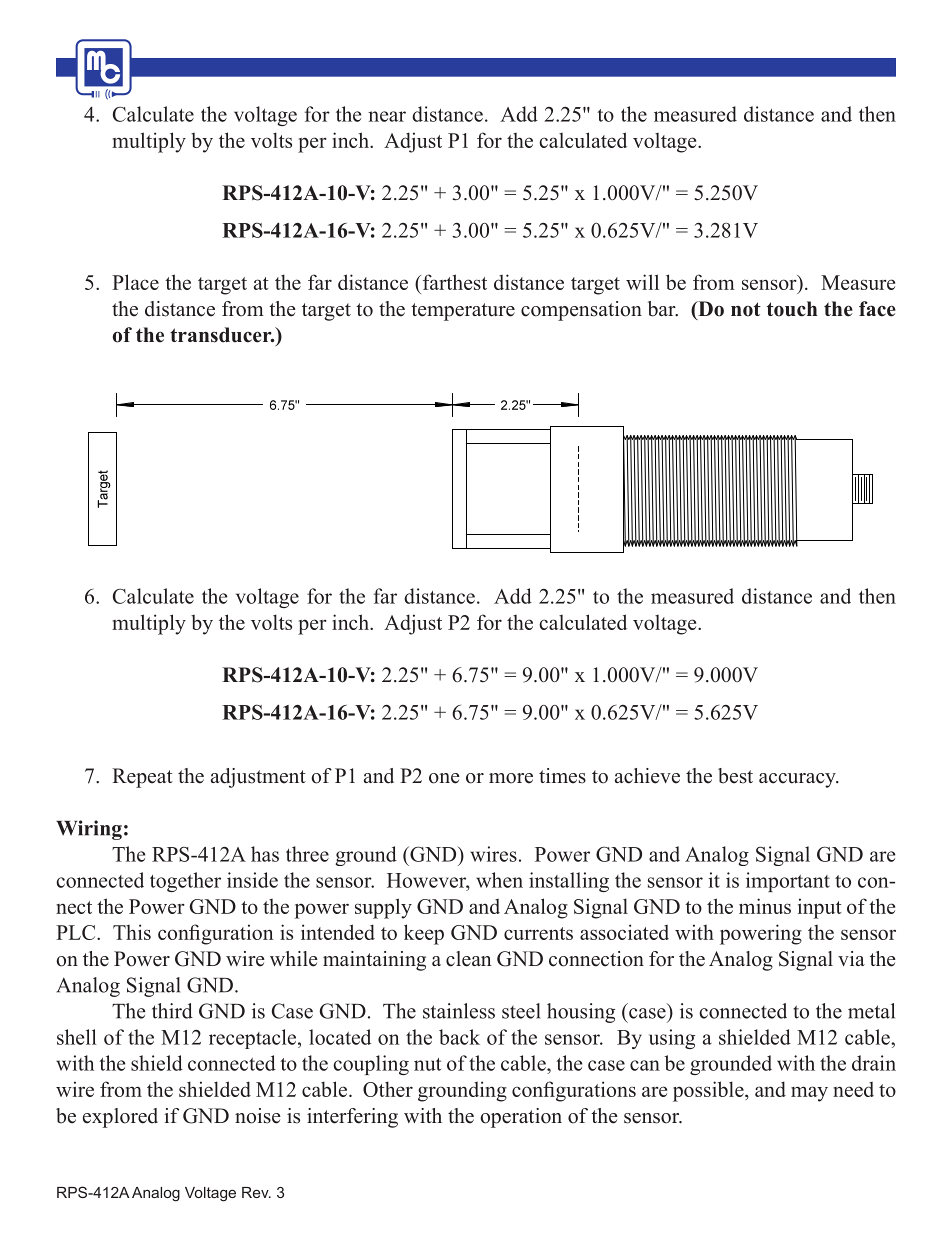  What do you see at coordinates (142, 778) in the screenshot?
I see `Repeat` at bounding box center [142, 778].
